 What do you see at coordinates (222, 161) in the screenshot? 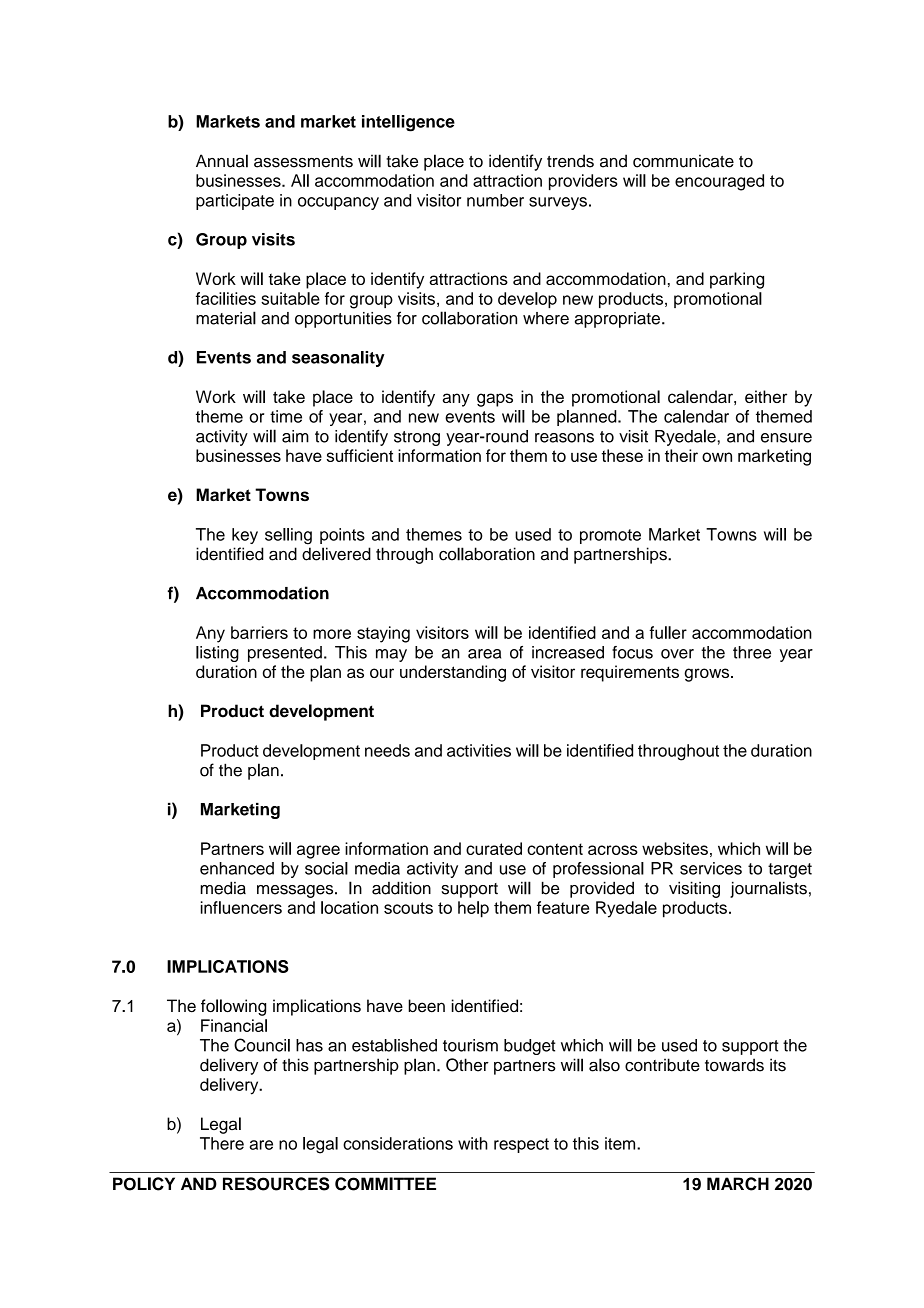
I see `Annual` at bounding box center [222, 161].
